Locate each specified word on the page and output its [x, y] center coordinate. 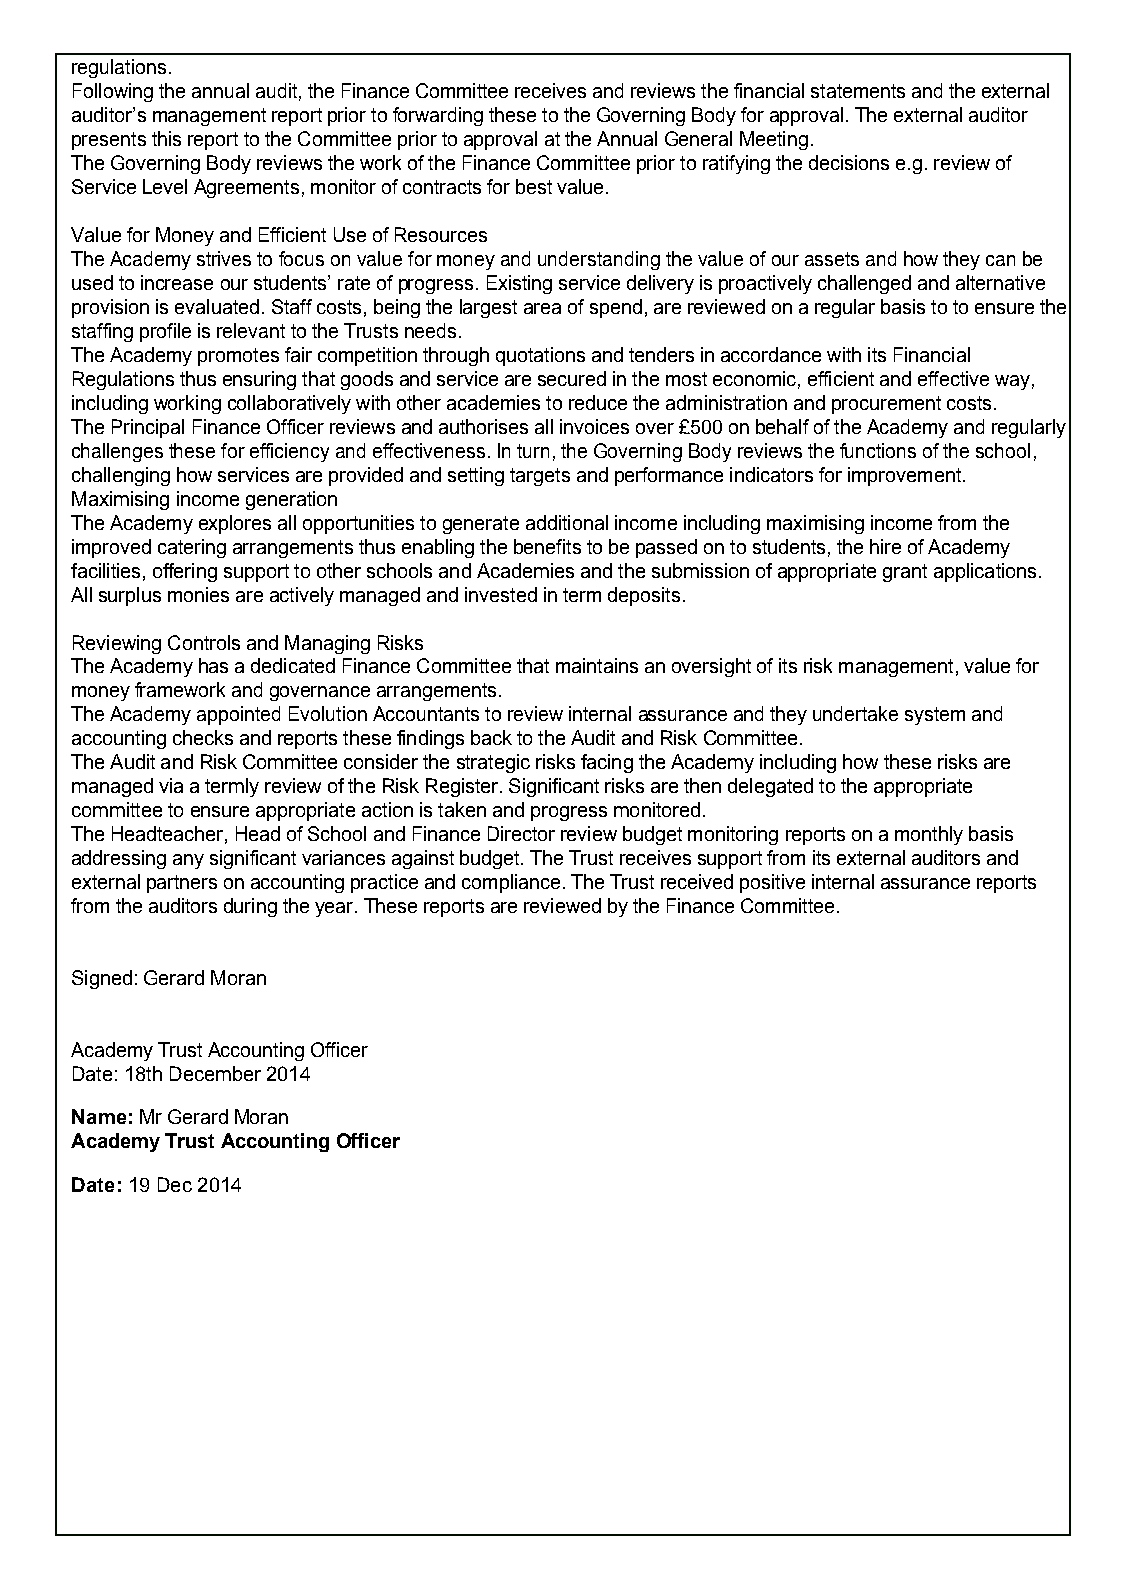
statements [858, 91]
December [215, 1073]
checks [203, 737]
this [166, 138]
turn [533, 451]
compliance [511, 883]
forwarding [438, 116]
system [935, 716]
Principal [148, 428]
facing [607, 763]
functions [878, 450]
